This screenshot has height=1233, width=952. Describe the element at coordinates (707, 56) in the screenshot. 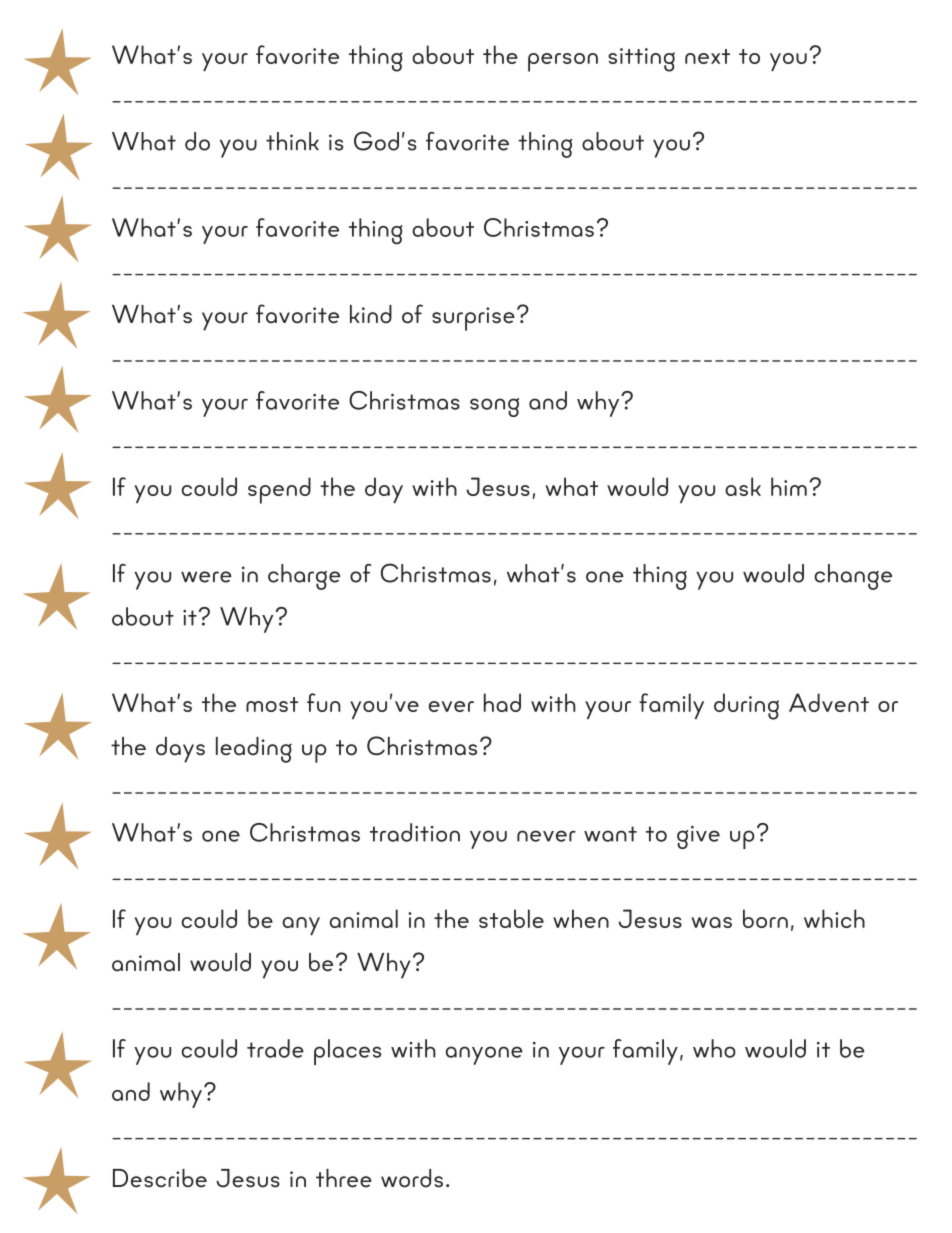

I see `next` at that location.
